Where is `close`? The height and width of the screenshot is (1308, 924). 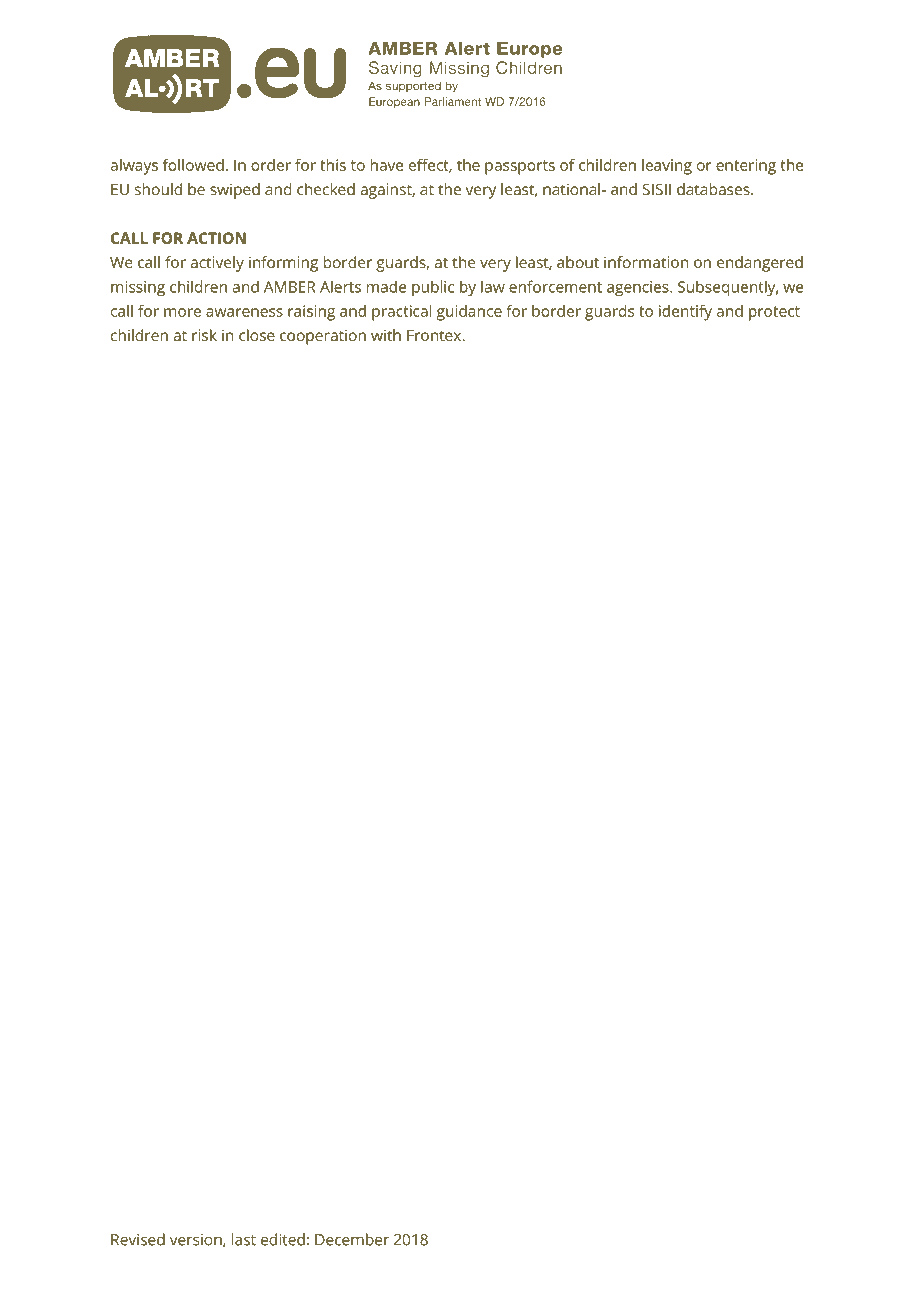 close is located at coordinates (257, 335).
